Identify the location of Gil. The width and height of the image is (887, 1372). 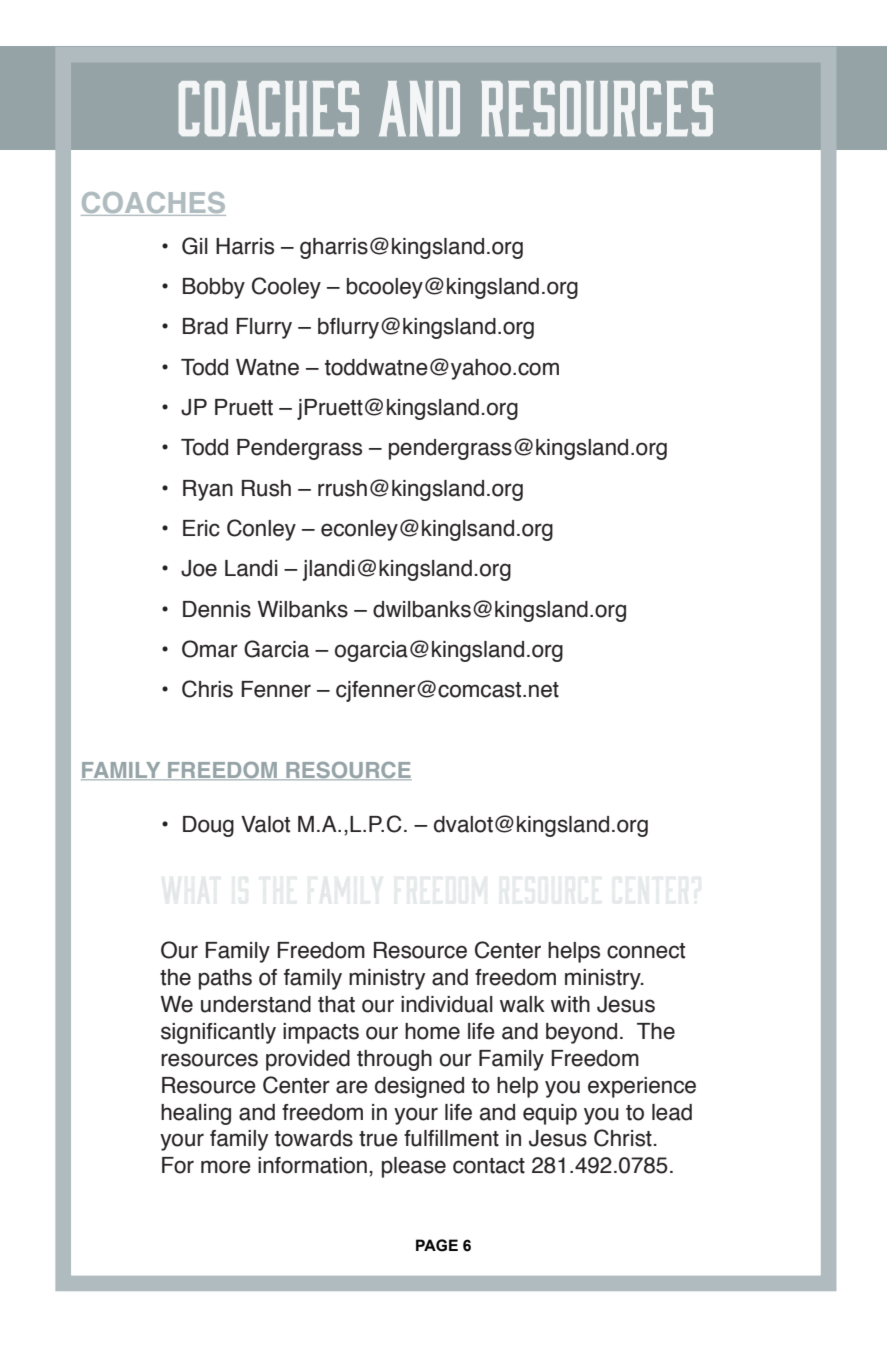
(195, 246).
